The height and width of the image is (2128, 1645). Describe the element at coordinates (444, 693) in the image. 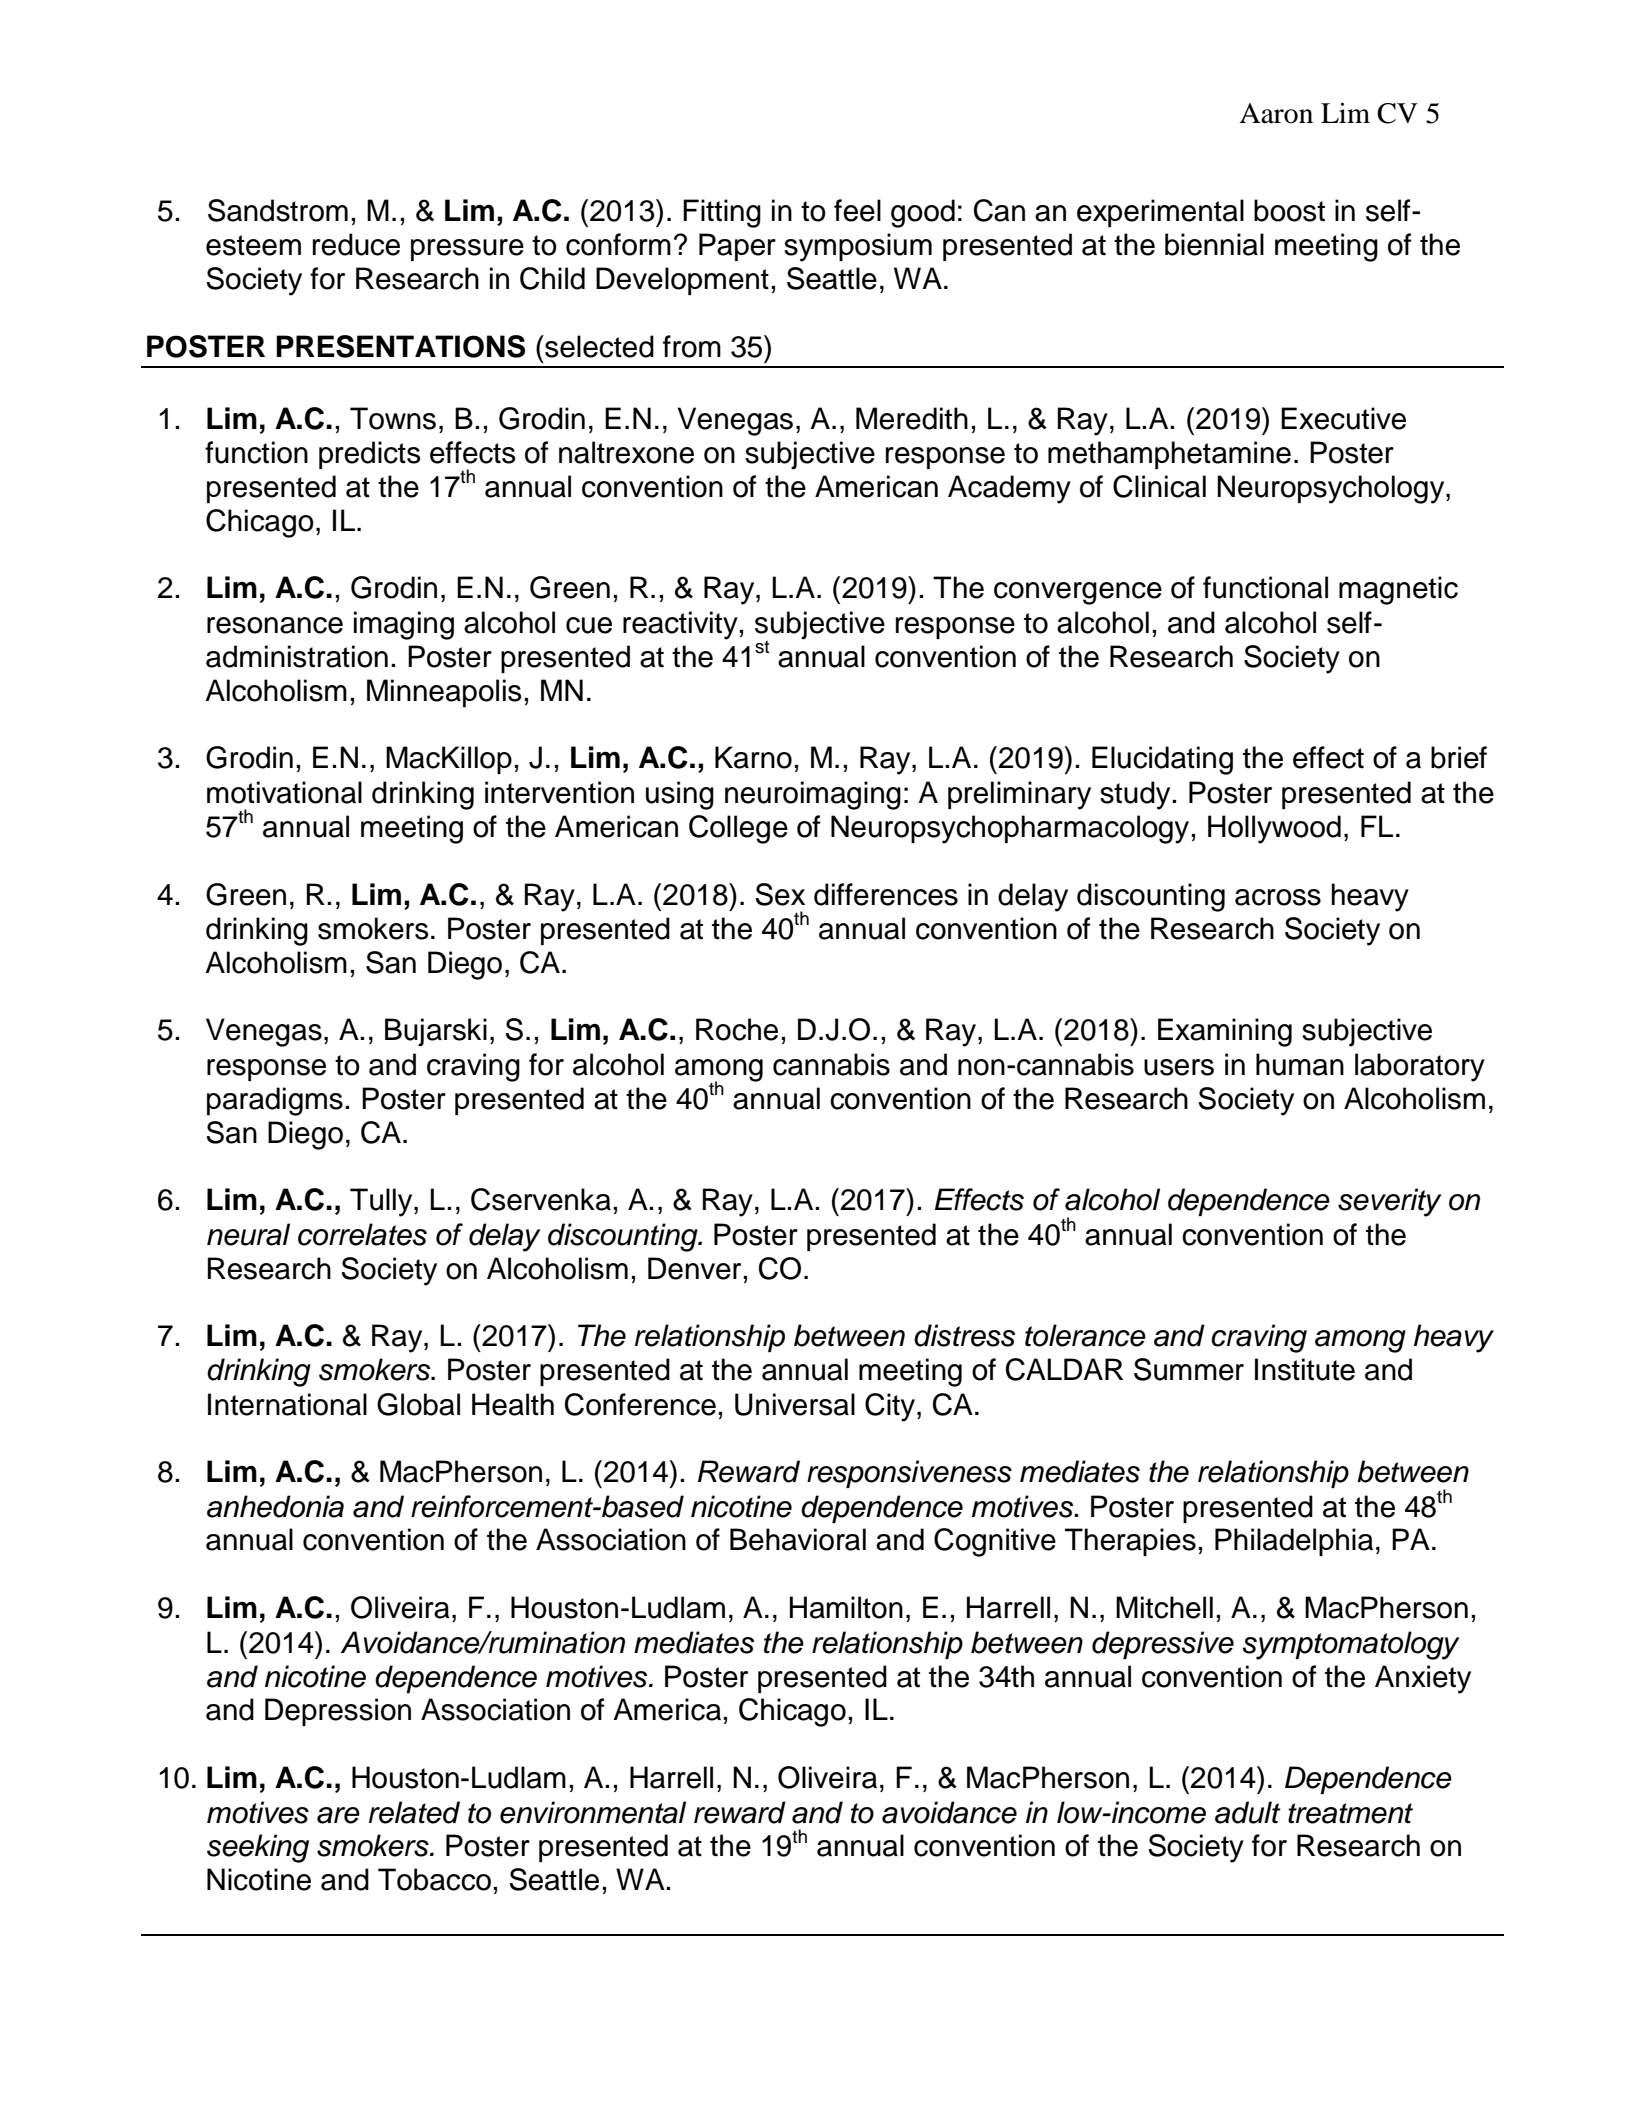

I see `Minneapolis` at that location.
